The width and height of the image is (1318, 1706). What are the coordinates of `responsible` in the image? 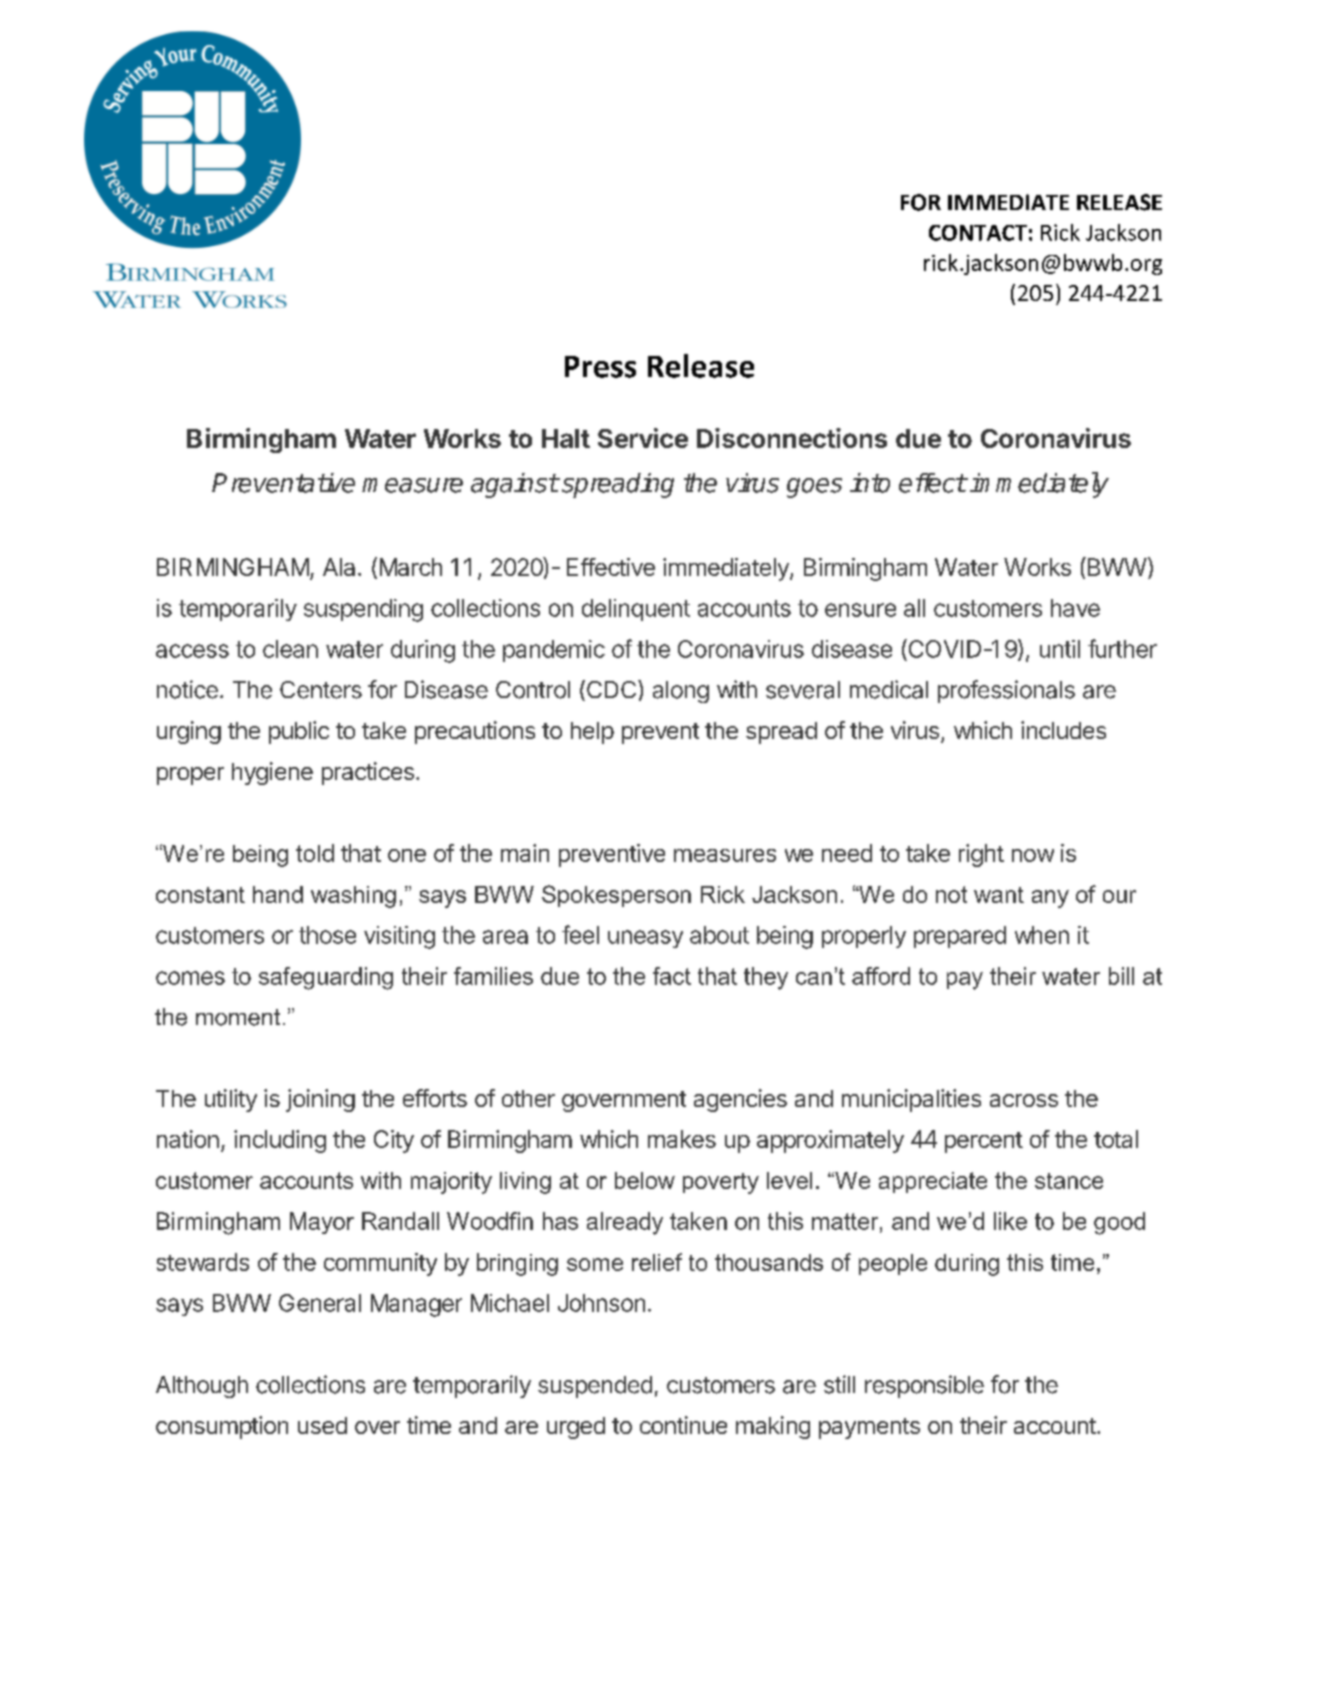 It's located at (924, 1386).
